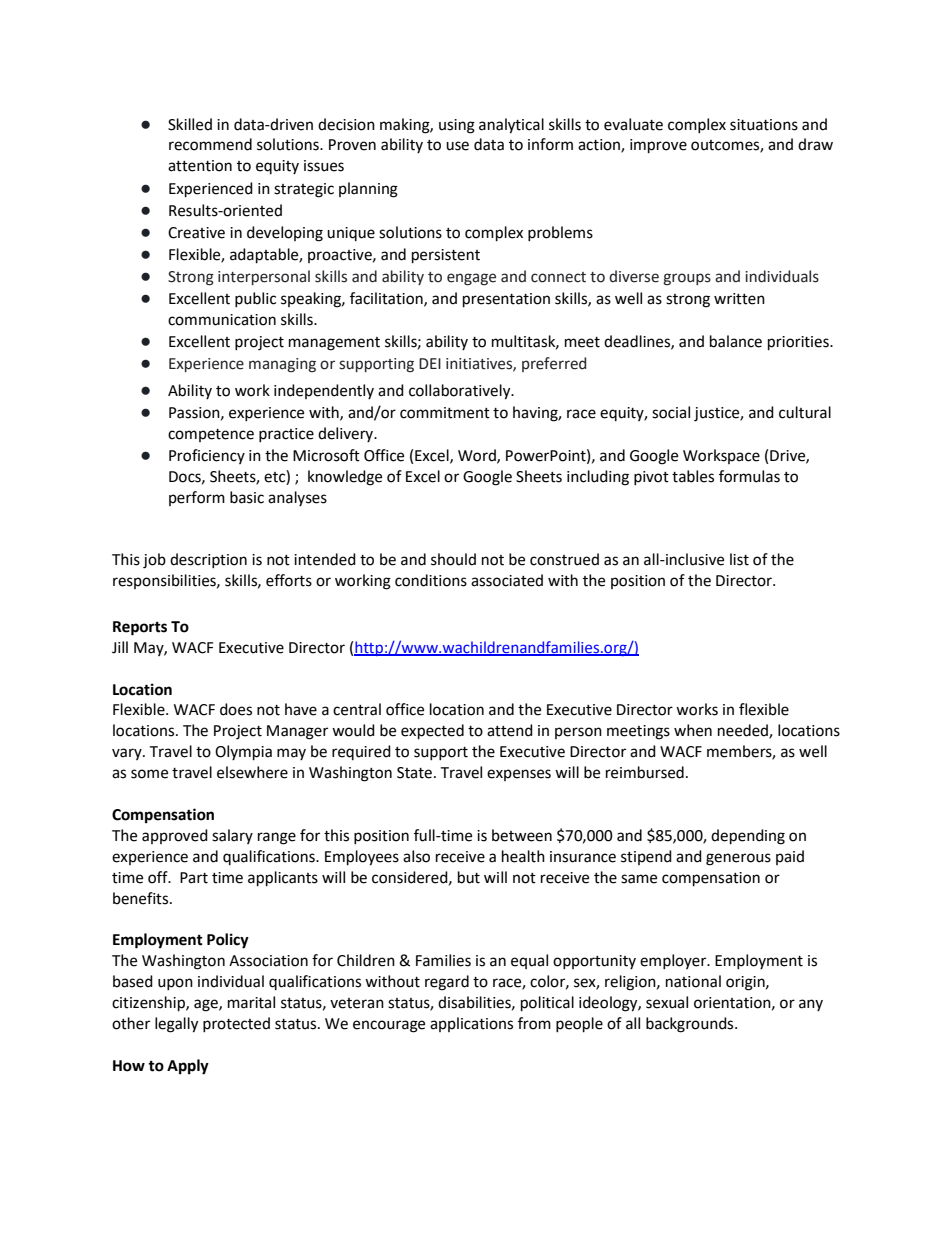 The height and width of the screenshot is (1233, 952). I want to click on situations, so click(764, 125).
